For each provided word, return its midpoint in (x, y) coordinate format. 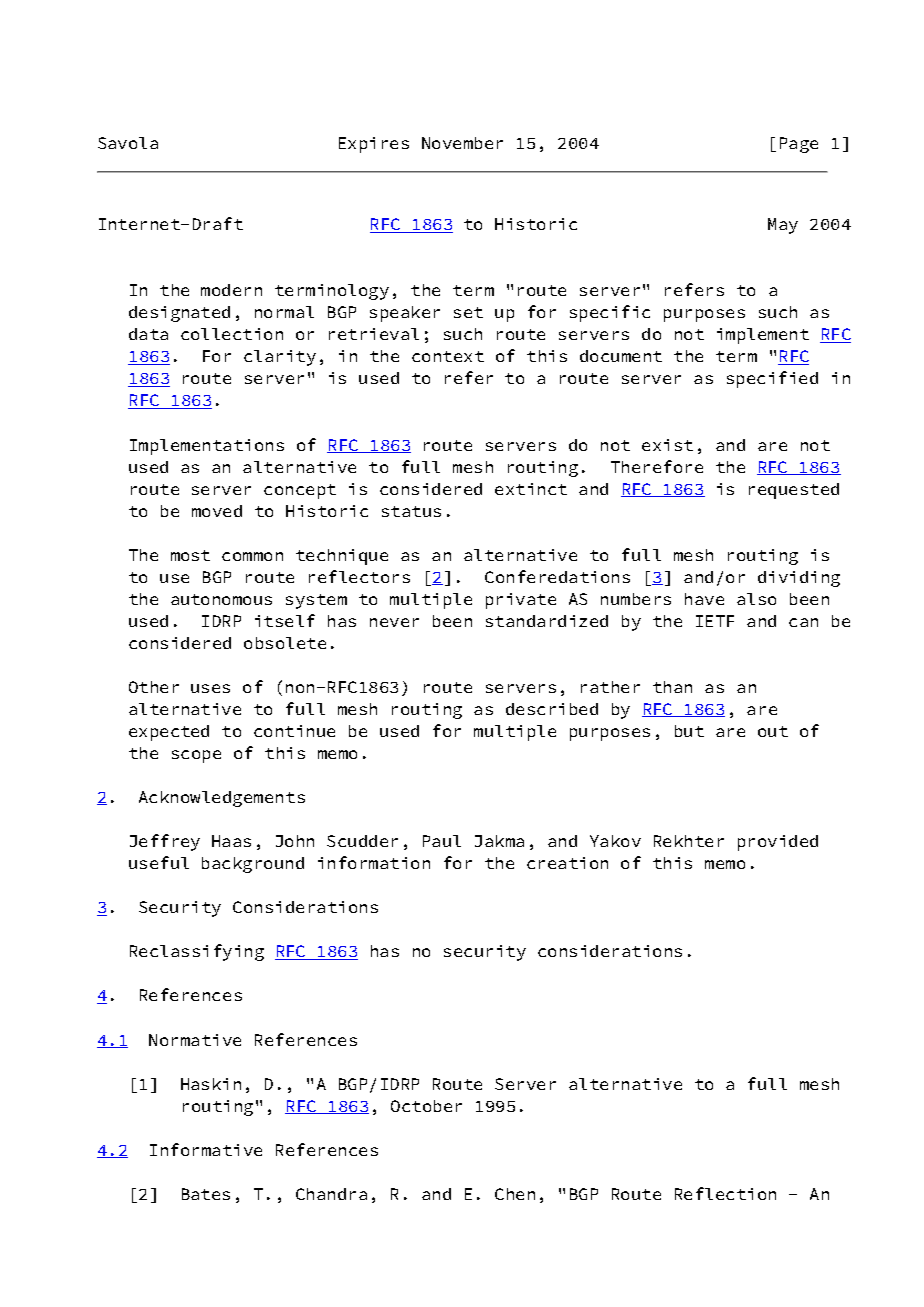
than (672, 687)
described (552, 709)
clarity (280, 358)
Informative (206, 1149)
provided (778, 843)
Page (799, 145)
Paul (442, 841)
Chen (515, 1194)
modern (231, 290)
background (253, 865)
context (448, 356)
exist (667, 445)
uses (210, 688)
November (462, 143)
